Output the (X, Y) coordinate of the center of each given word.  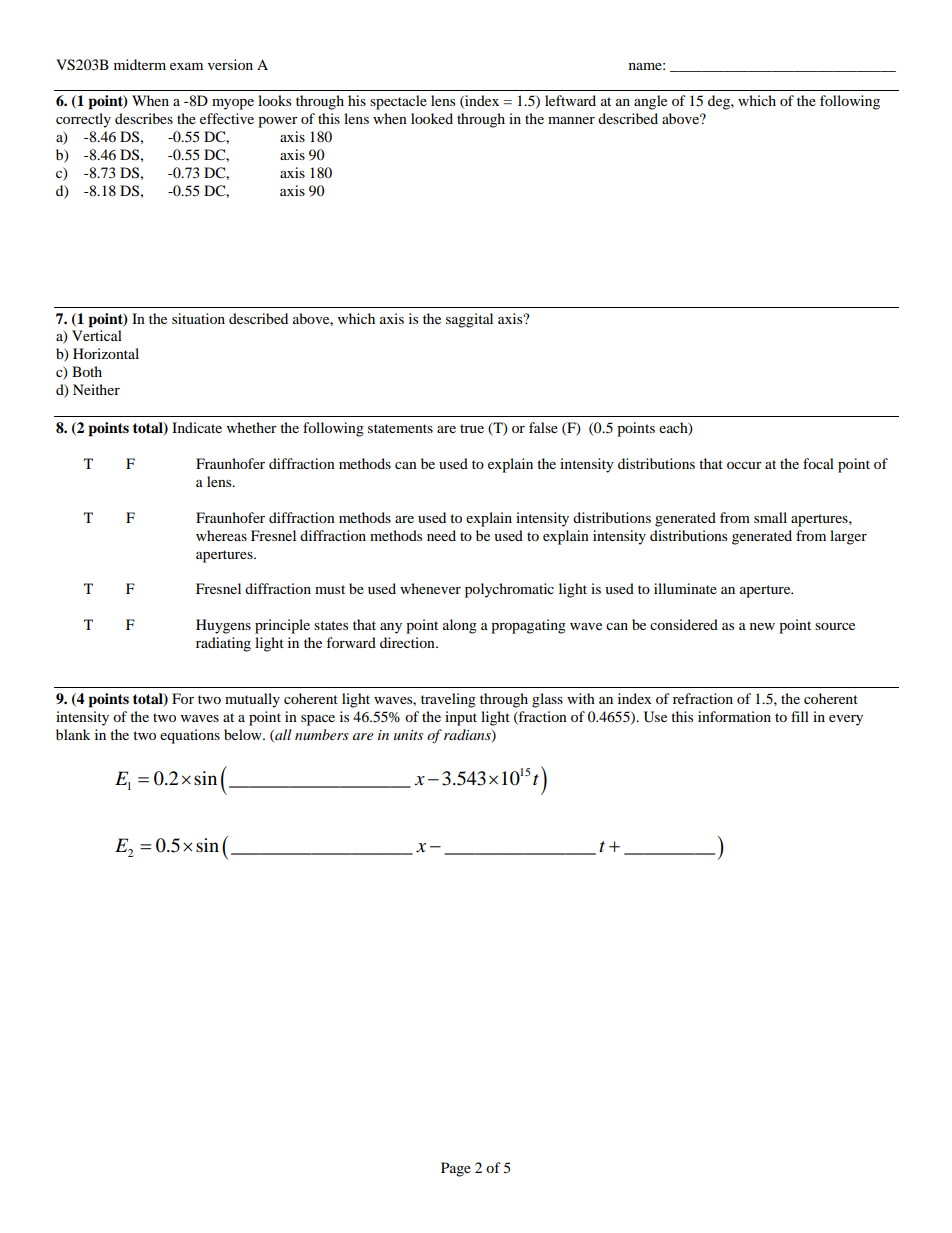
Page (456, 1169)
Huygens (223, 626)
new (762, 626)
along (460, 626)
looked (432, 118)
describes (144, 118)
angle (650, 102)
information (734, 716)
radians (468, 736)
